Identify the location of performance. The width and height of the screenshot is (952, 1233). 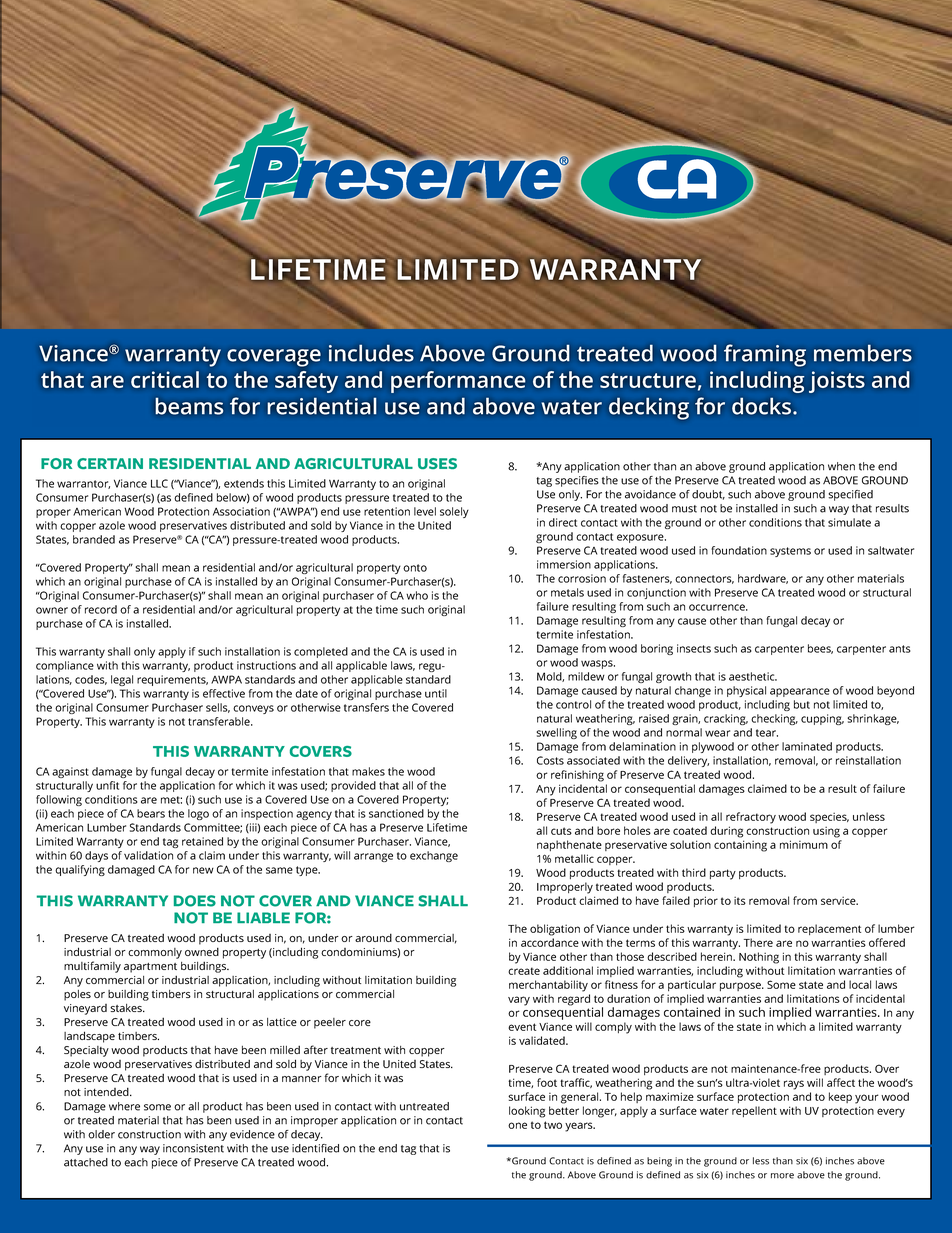
(458, 382).
